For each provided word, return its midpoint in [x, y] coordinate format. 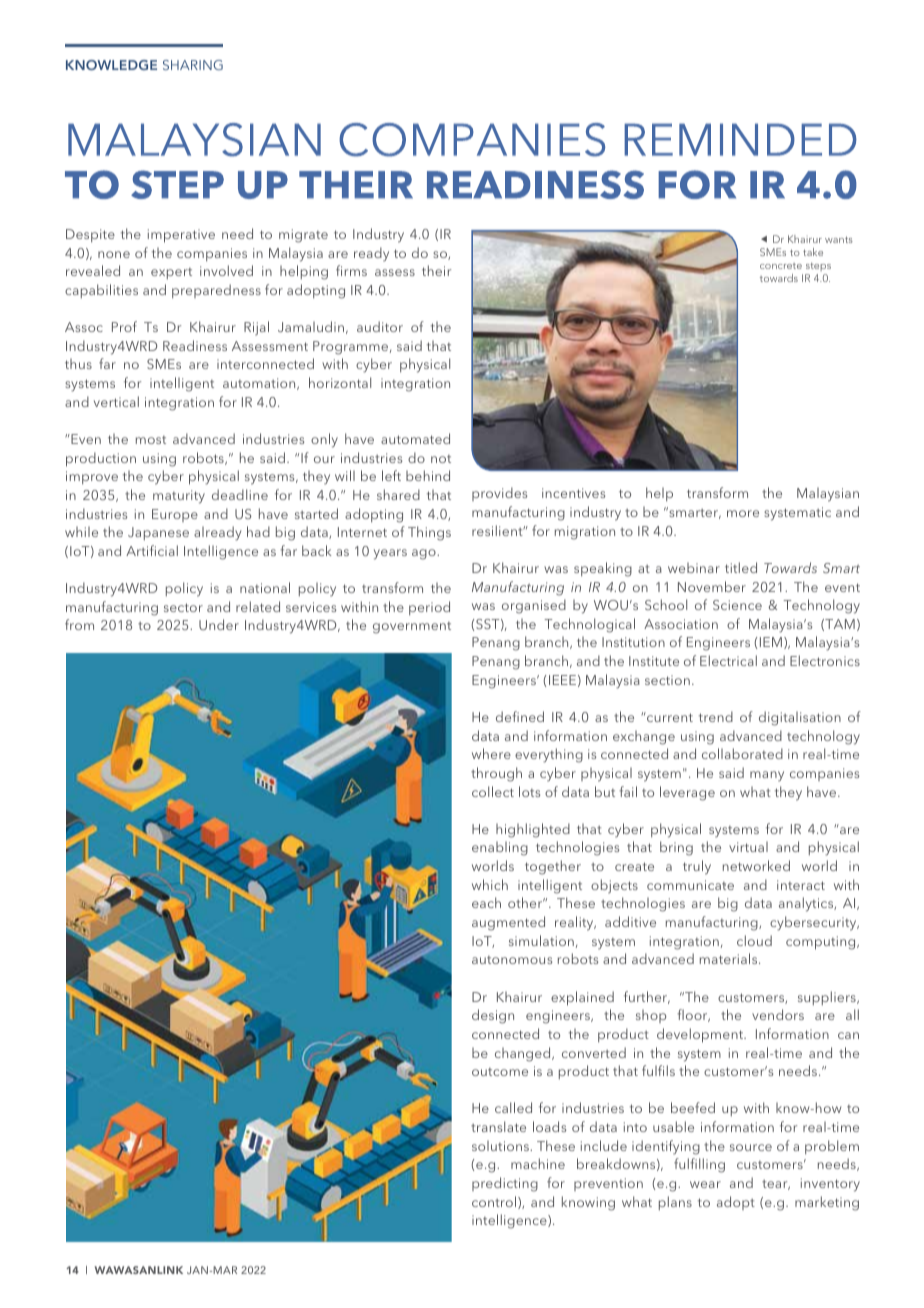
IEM [771, 642]
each [486, 902]
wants [839, 239]
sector [183, 607]
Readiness [195, 345]
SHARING [193, 65]
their [436, 270]
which [490, 884]
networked [756, 865]
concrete [781, 266]
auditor [380, 326]
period [429, 608]
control [494, 1201]
